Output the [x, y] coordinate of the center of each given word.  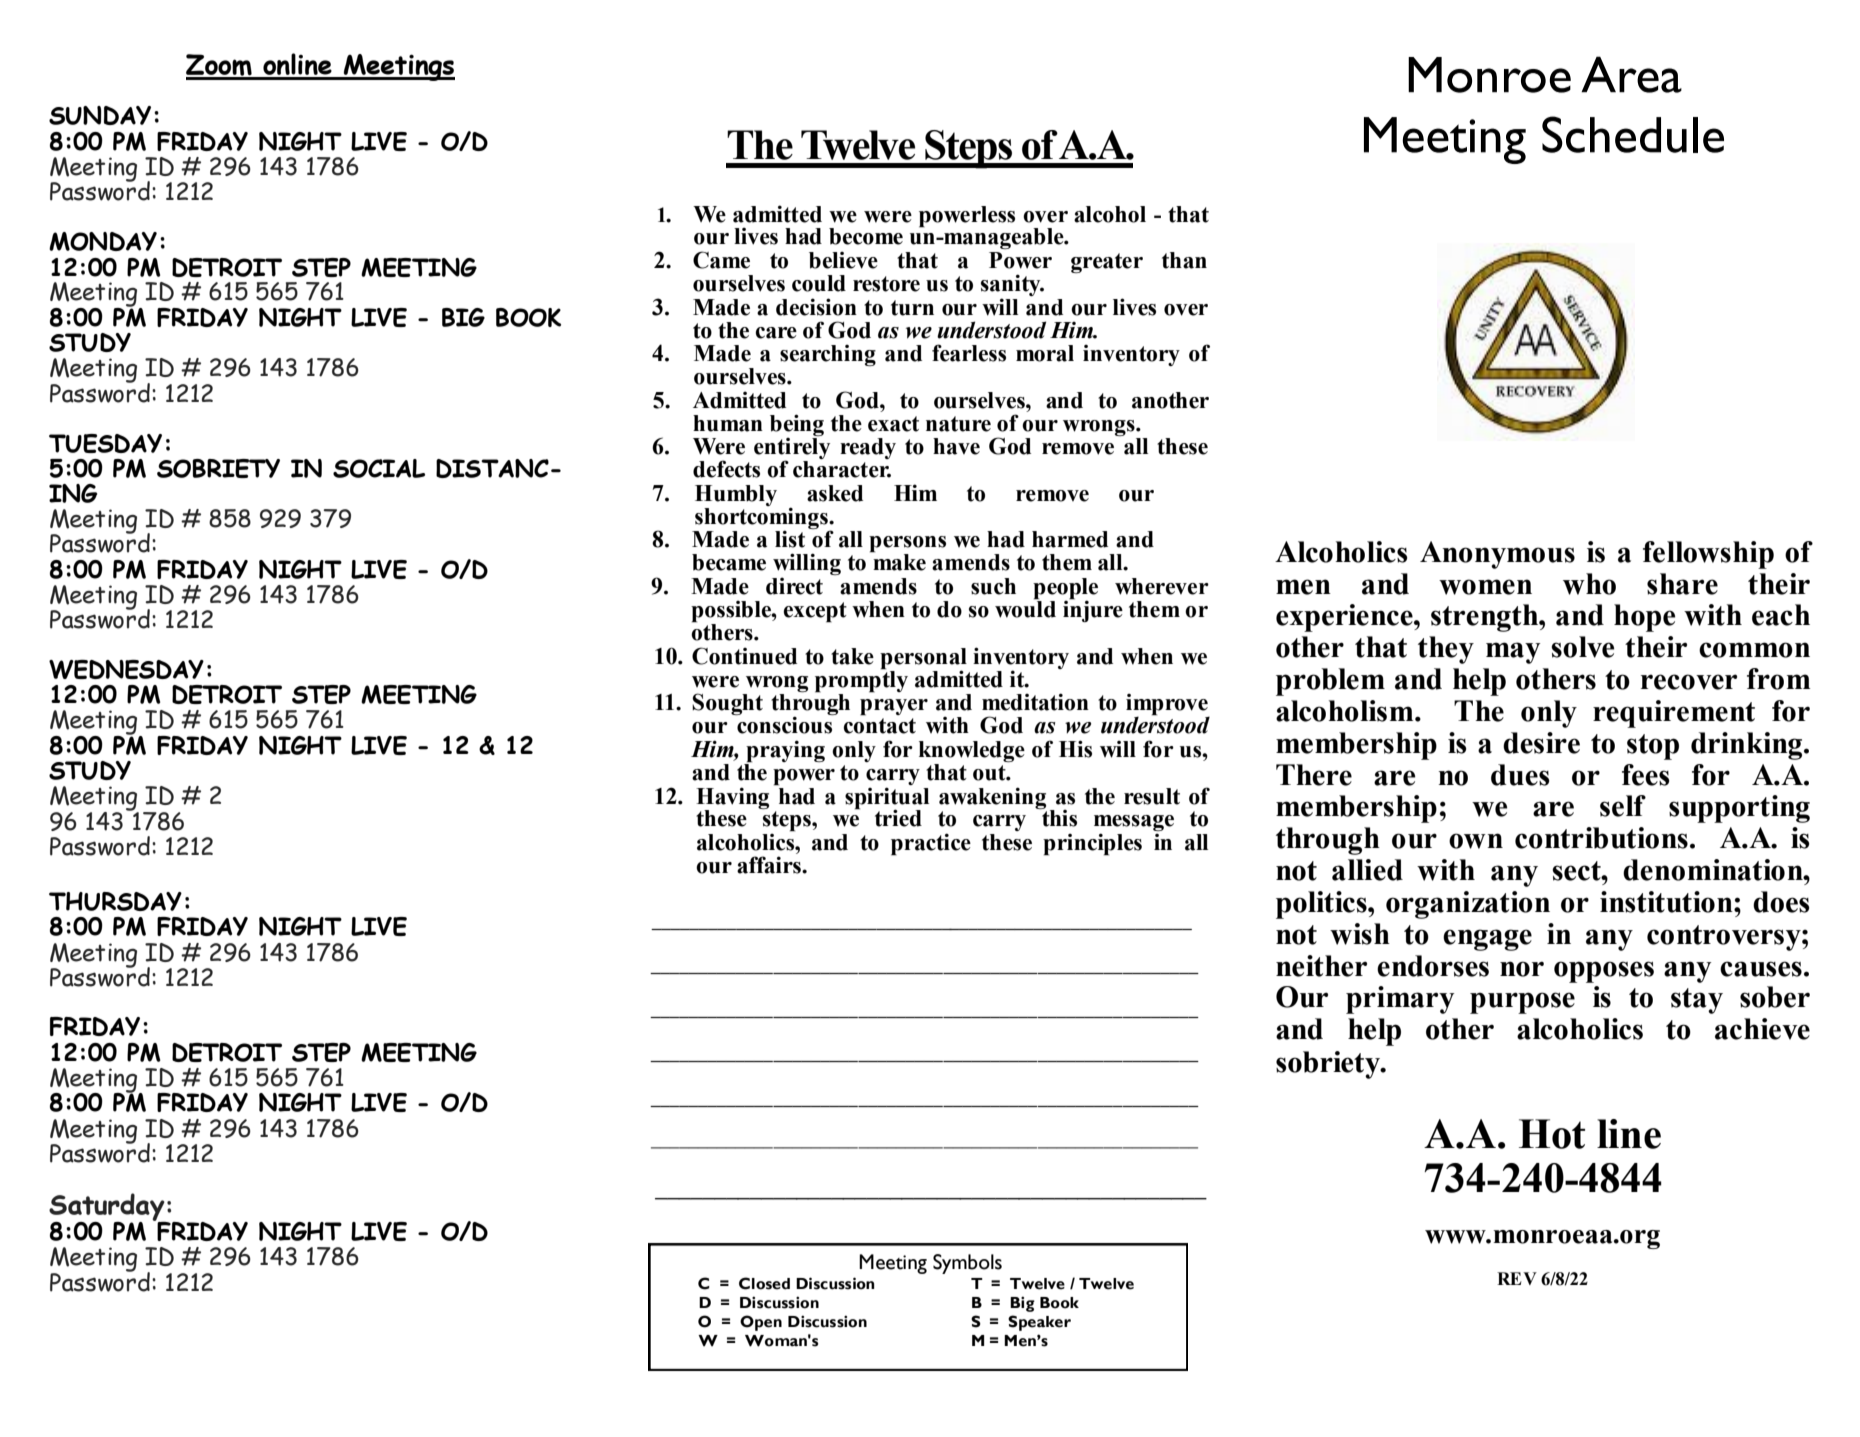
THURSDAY [115, 901]
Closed [764, 1283]
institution [1667, 902]
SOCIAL [379, 468]
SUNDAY [100, 115]
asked [835, 493]
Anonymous [1497, 555]
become [866, 236]
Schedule [1633, 134]
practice [931, 844]
